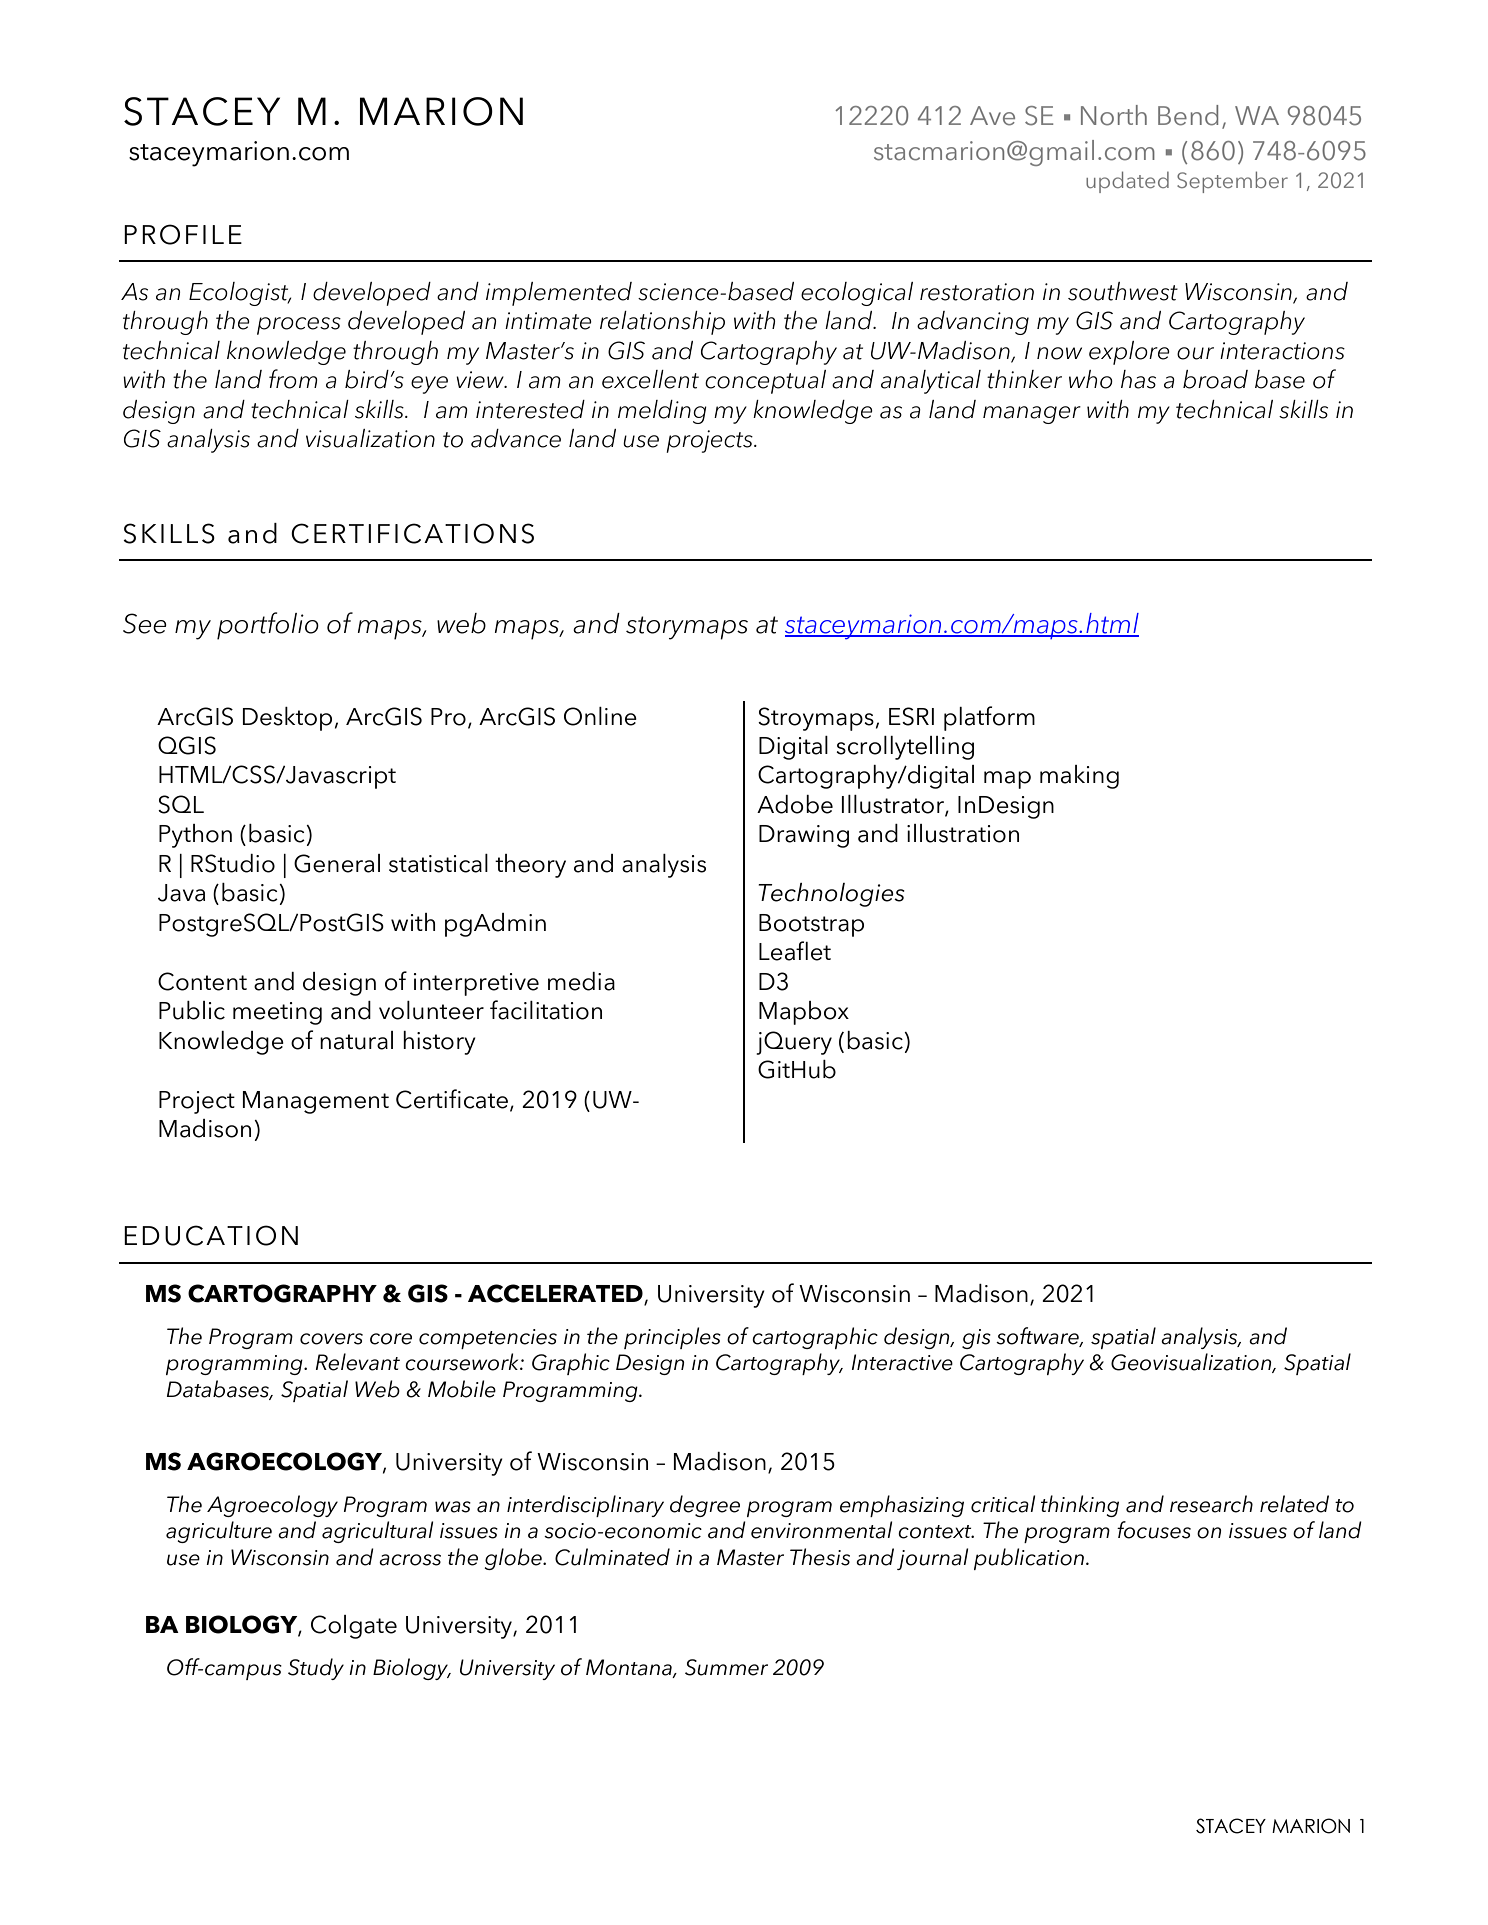 This document has height=1925, width=1488. What do you see at coordinates (1127, 182) in the document?
I see `updated` at bounding box center [1127, 182].
